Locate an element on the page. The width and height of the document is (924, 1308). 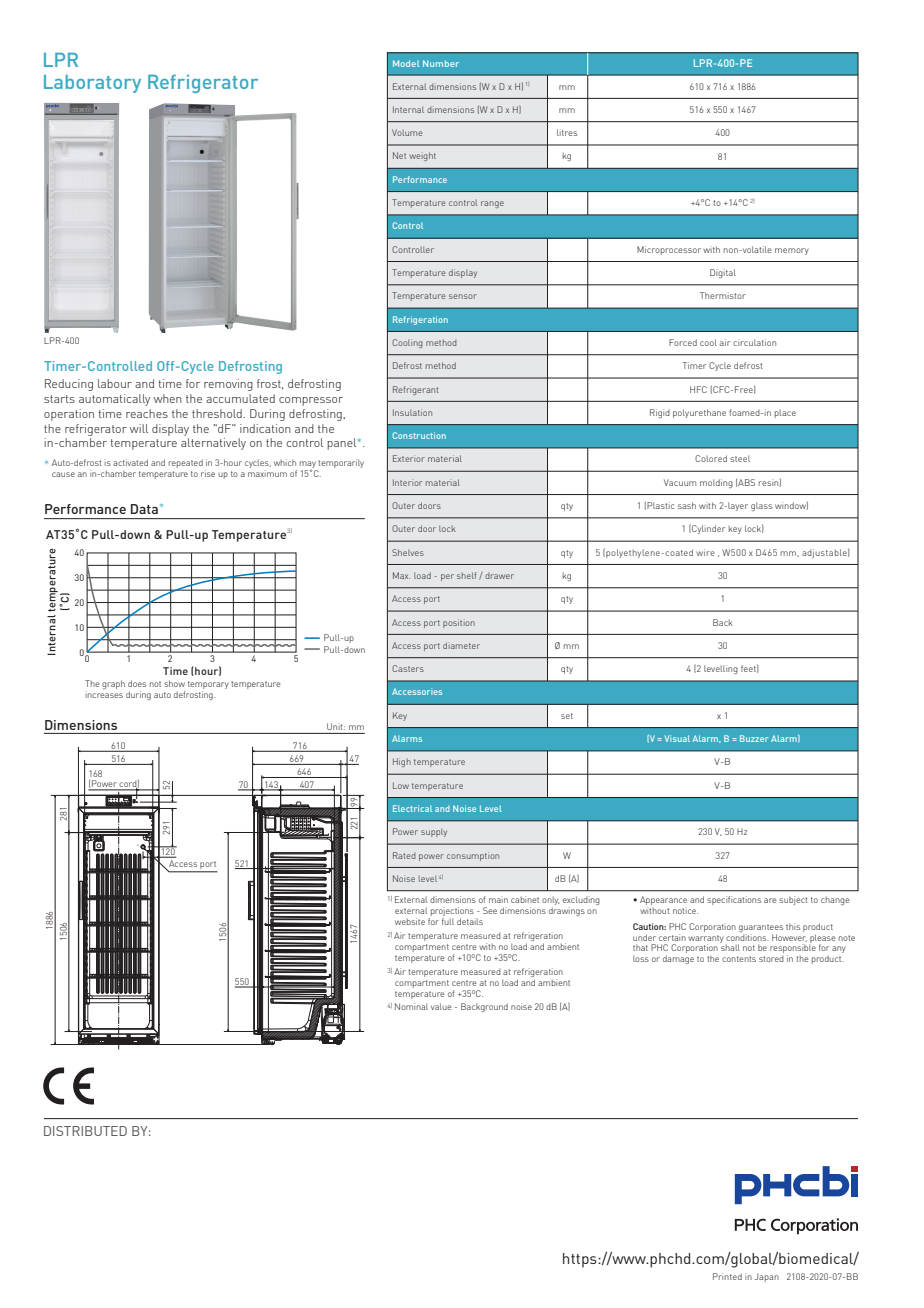
when is located at coordinates (168, 398).
